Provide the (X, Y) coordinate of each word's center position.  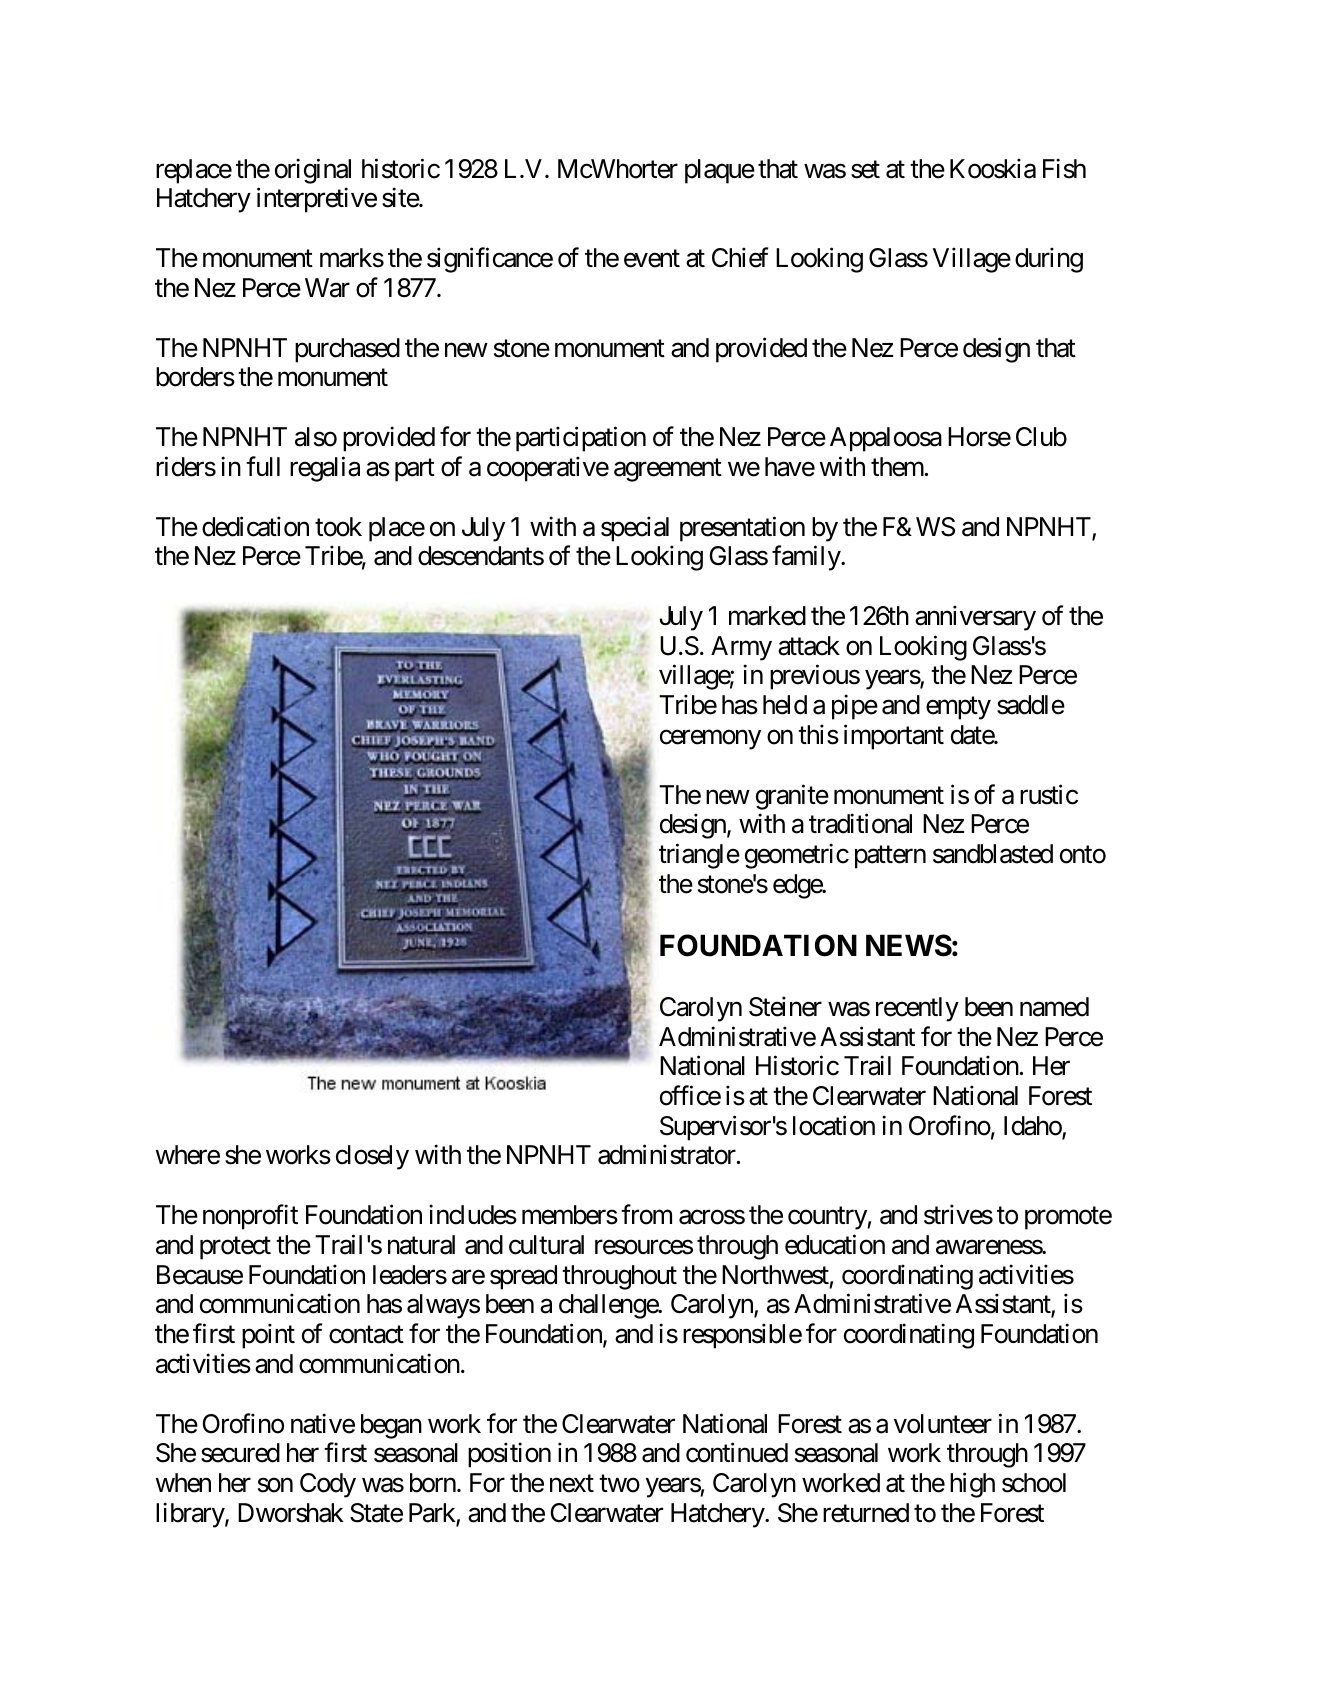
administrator (668, 1155)
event (652, 259)
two (619, 1484)
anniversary (975, 618)
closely (372, 1157)
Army (741, 648)
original (313, 171)
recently (917, 1009)
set (865, 170)
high (972, 1485)
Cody (328, 1485)
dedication (255, 526)
